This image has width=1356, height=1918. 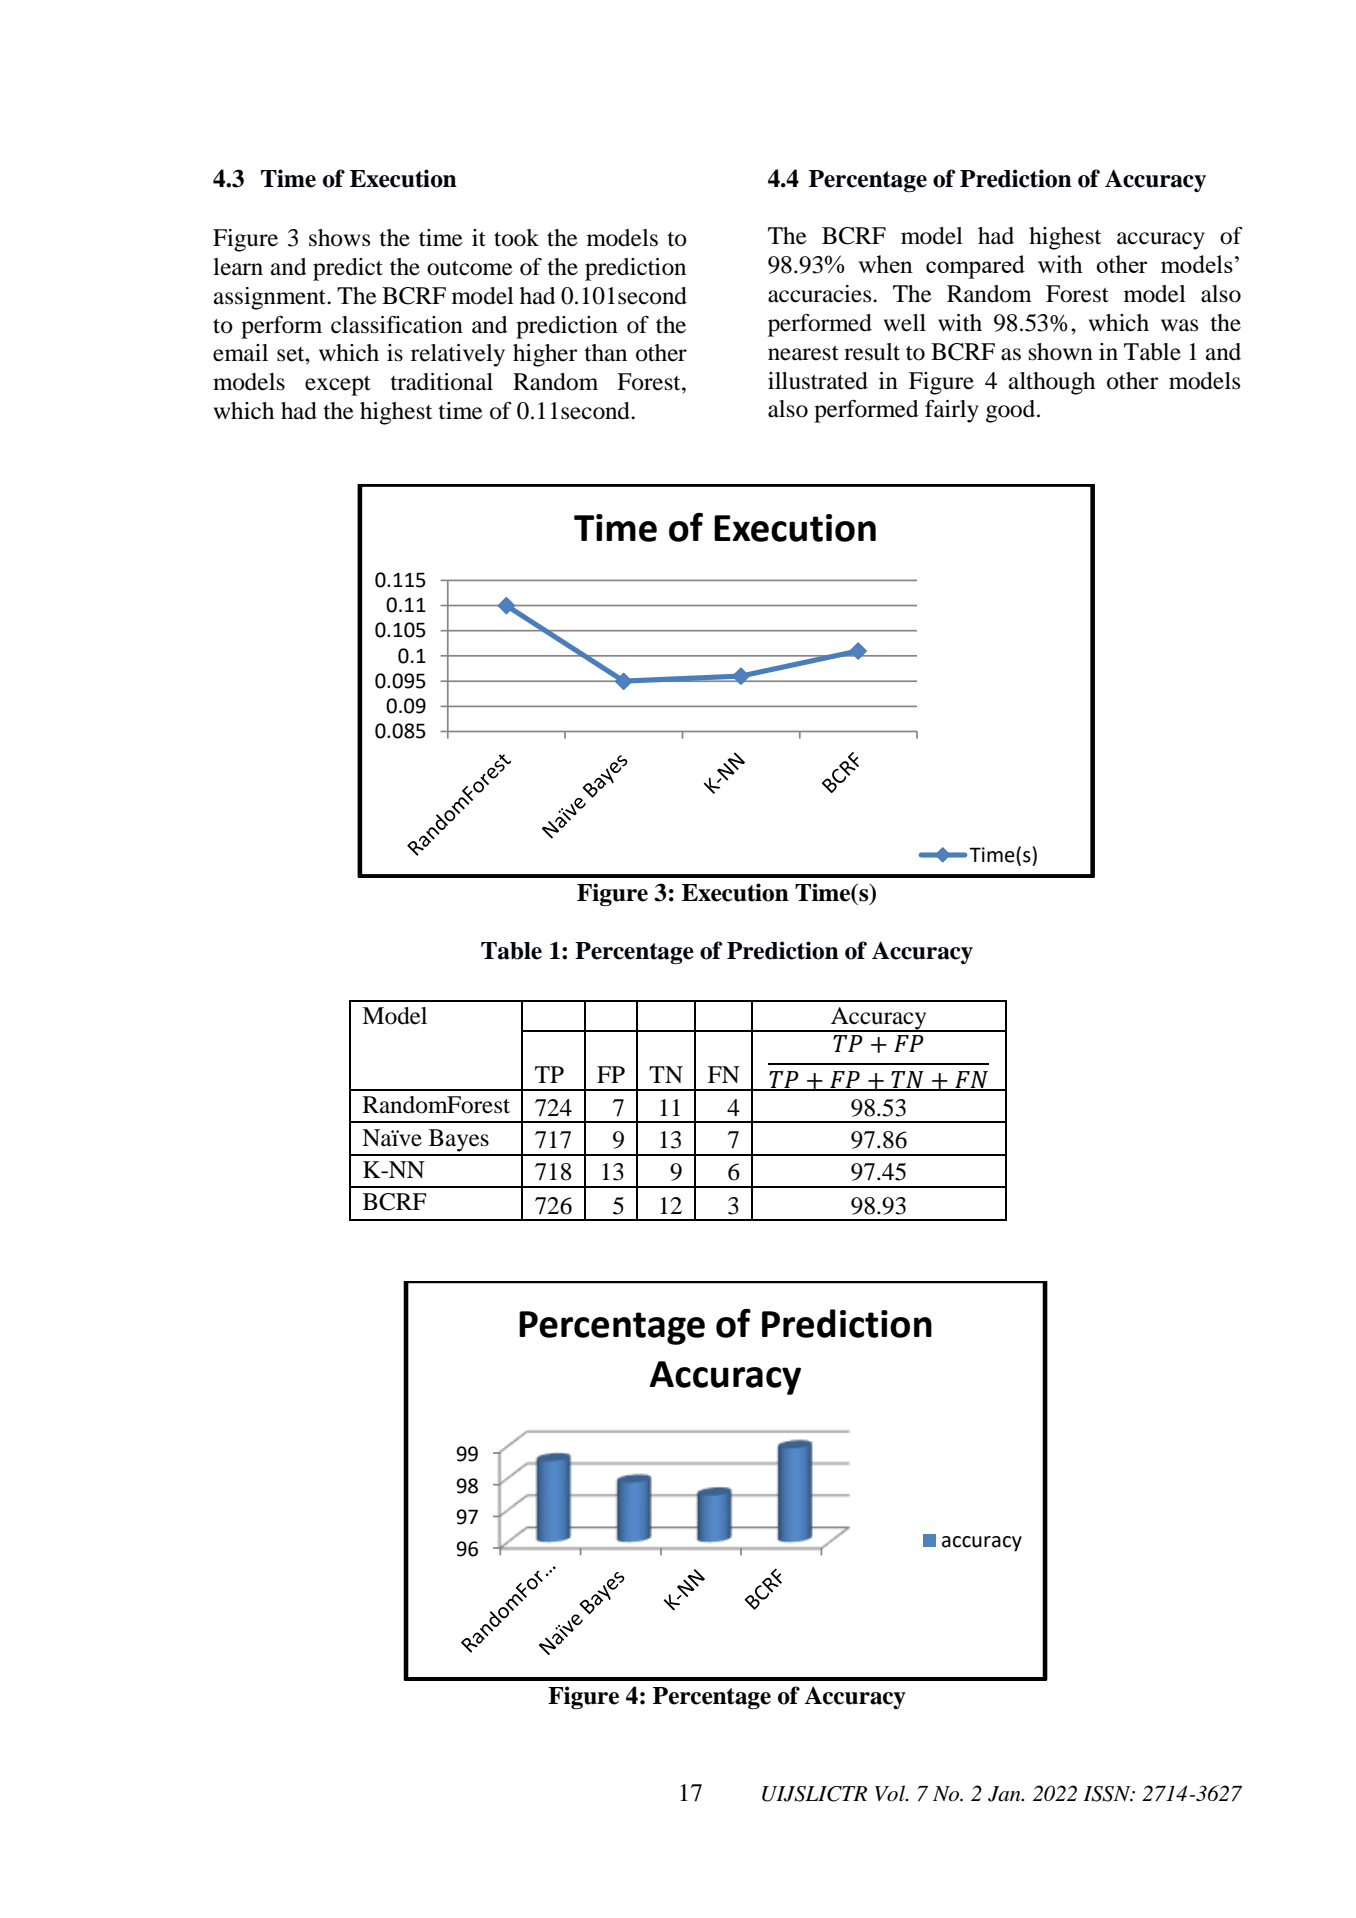 I want to click on Vol, so click(x=891, y=1793).
